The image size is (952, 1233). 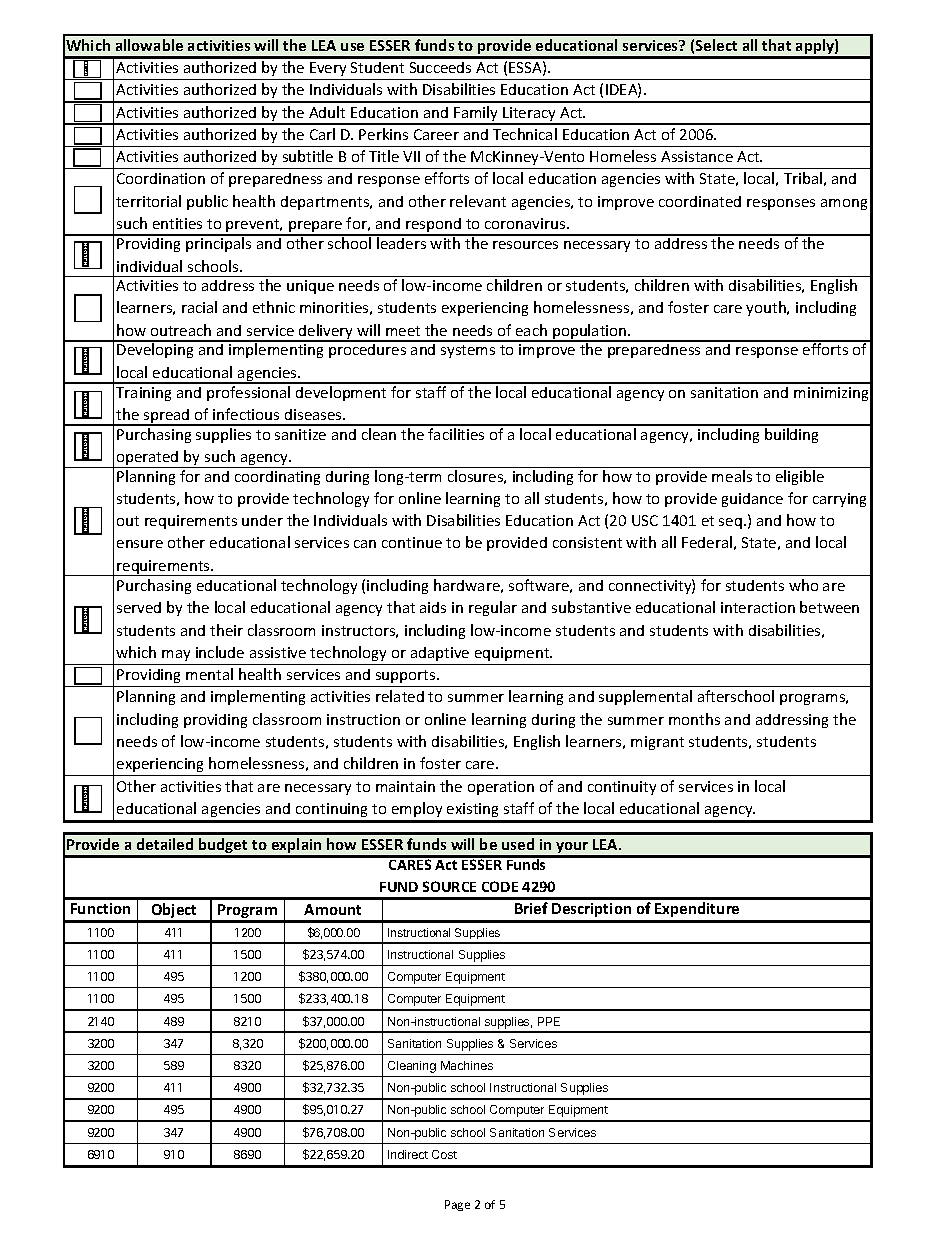 I want to click on their, so click(x=226, y=630).
